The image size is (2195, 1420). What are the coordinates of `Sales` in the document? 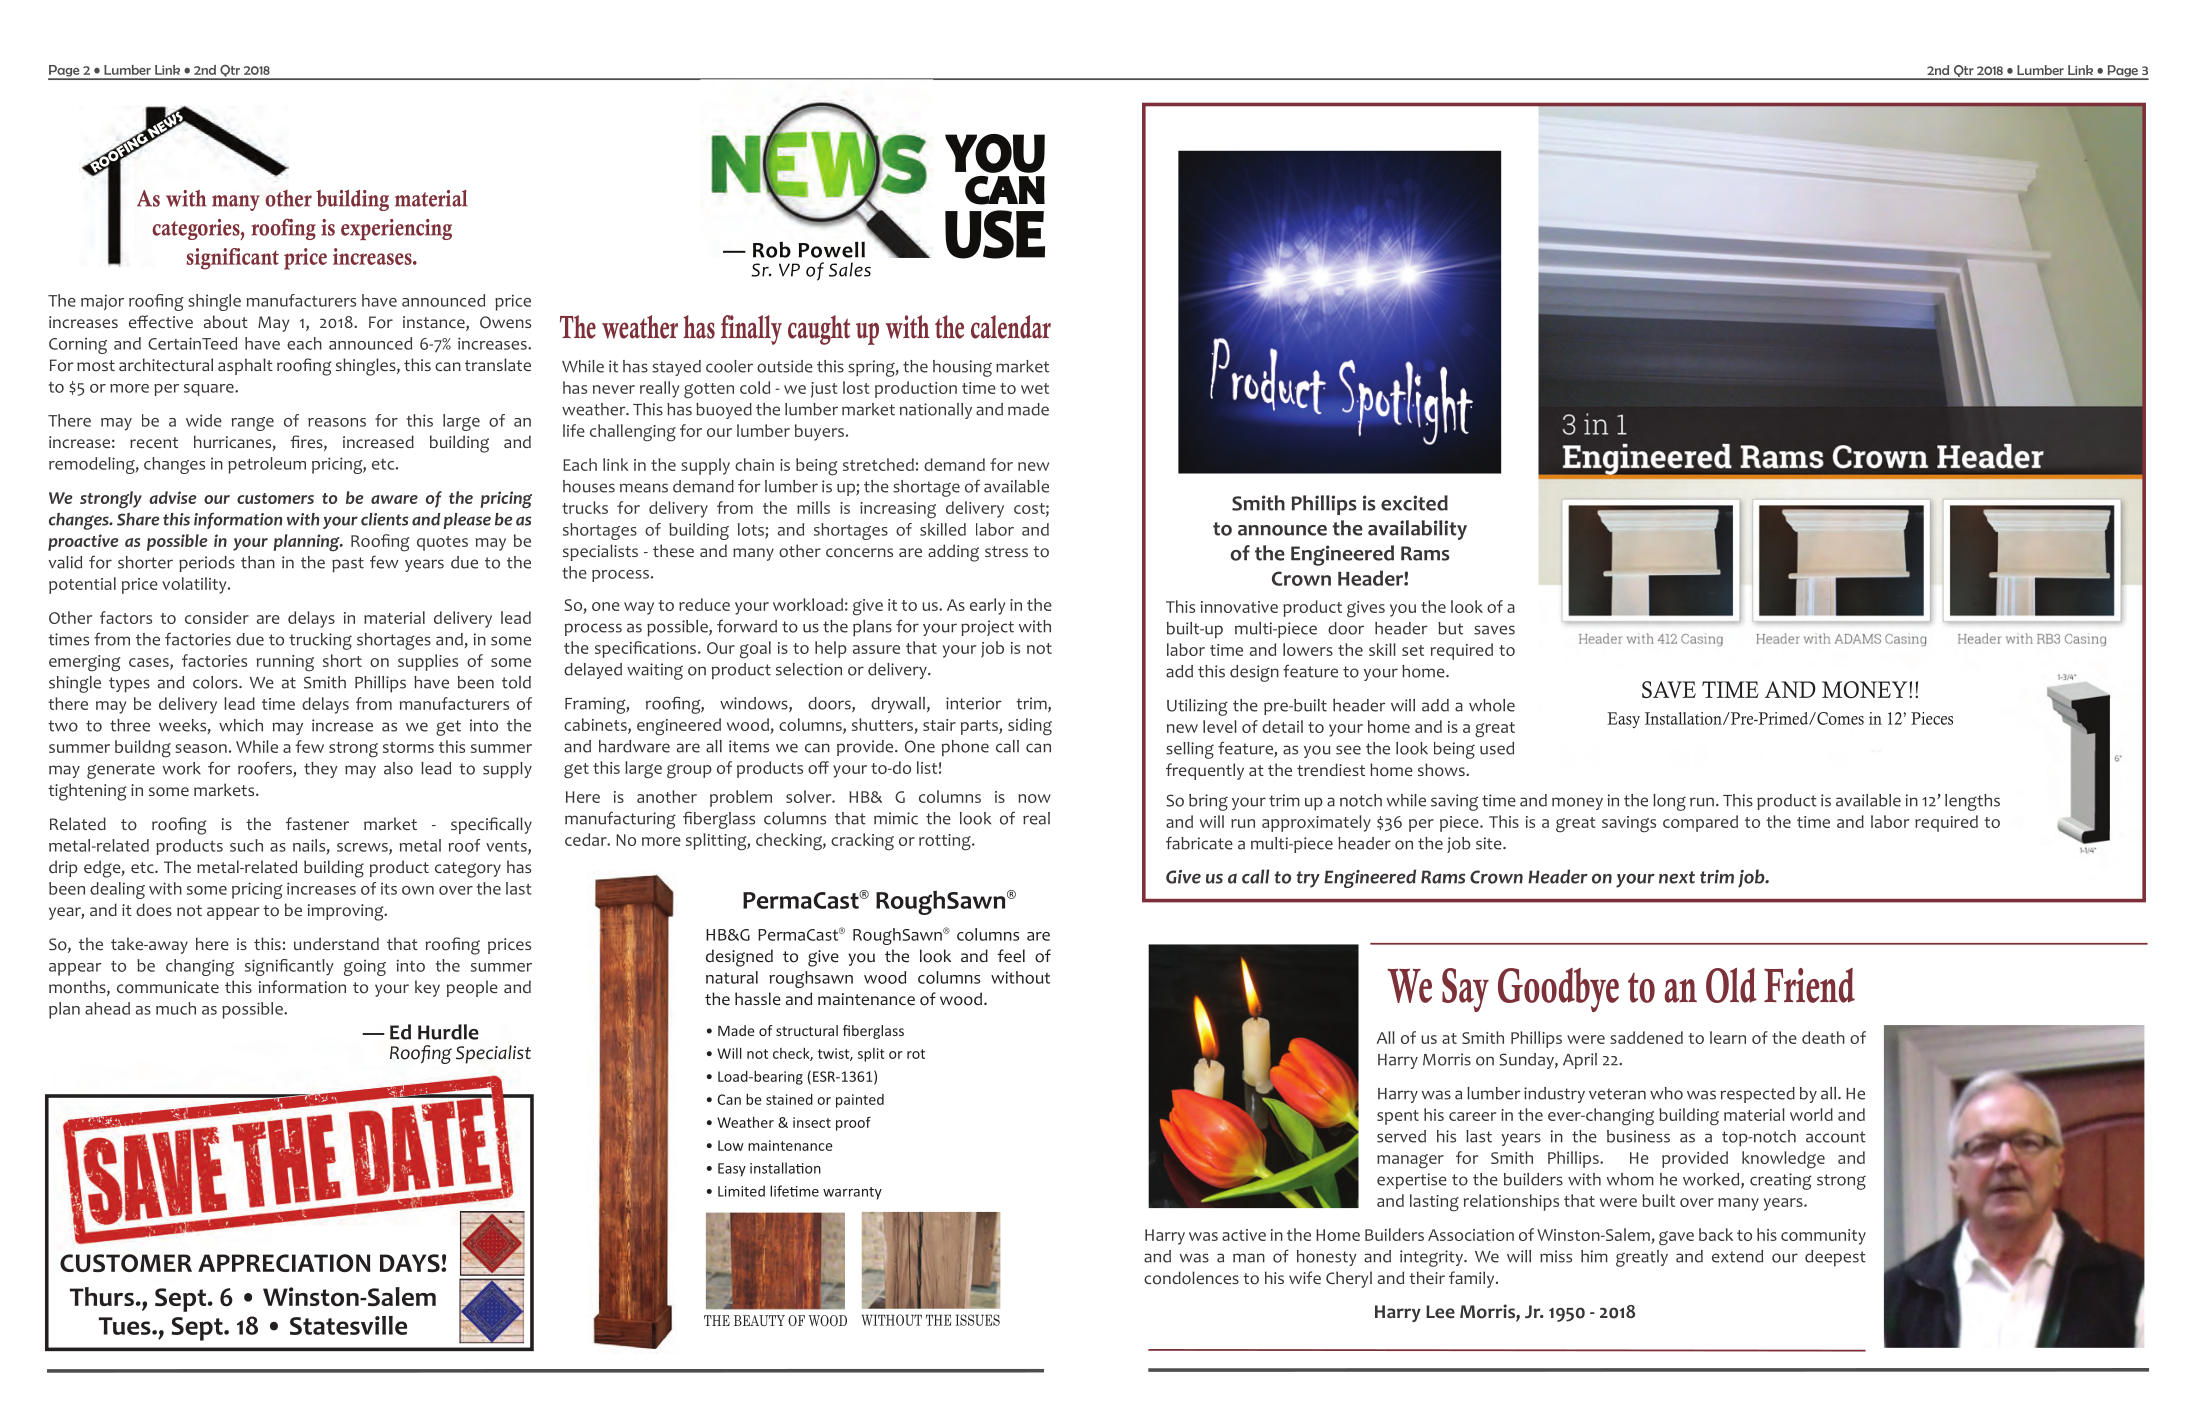 It's located at (850, 269).
